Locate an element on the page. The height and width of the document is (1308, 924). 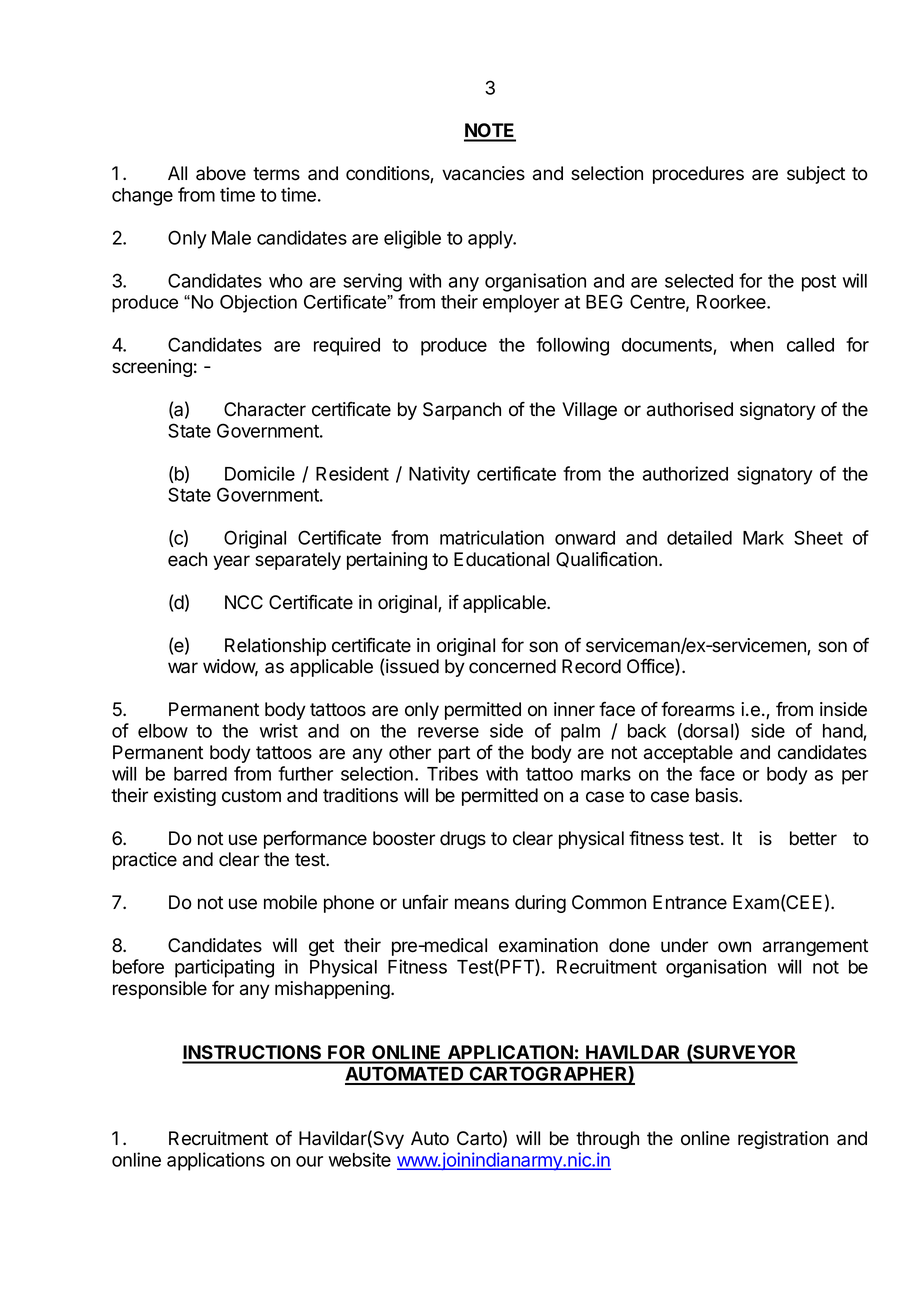
Relationship is located at coordinates (275, 647).
